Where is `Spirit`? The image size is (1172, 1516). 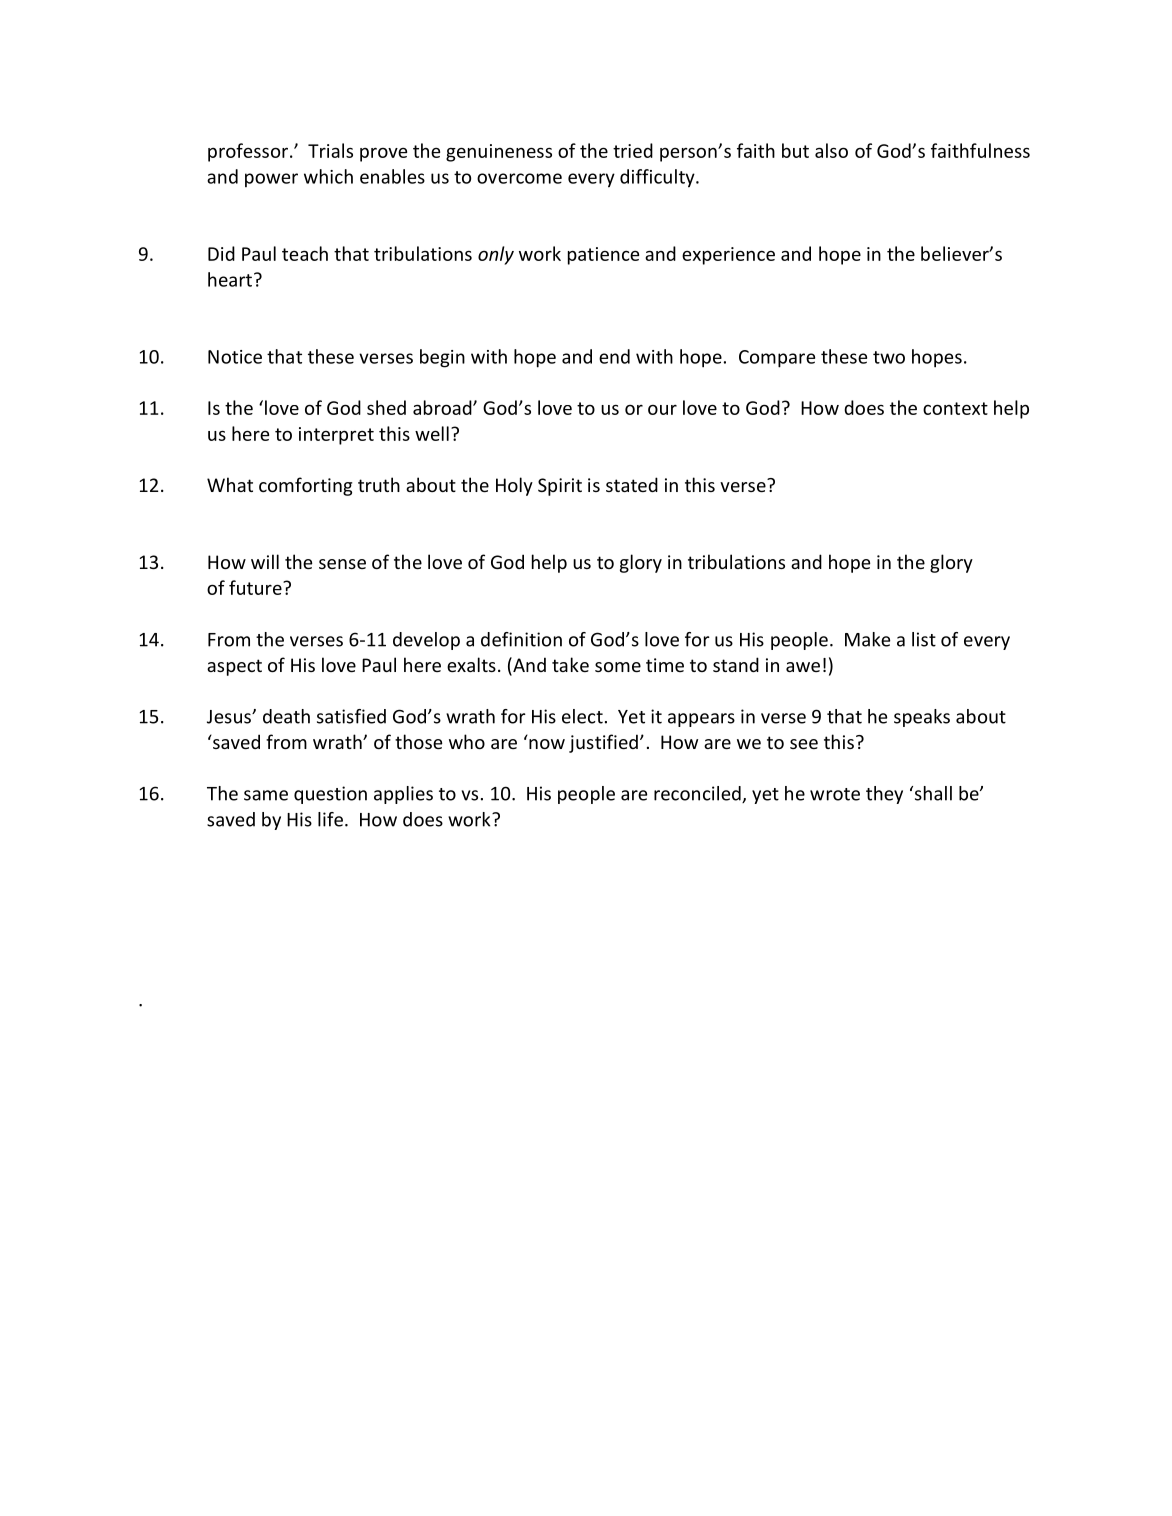 Spirit is located at coordinates (560, 487).
